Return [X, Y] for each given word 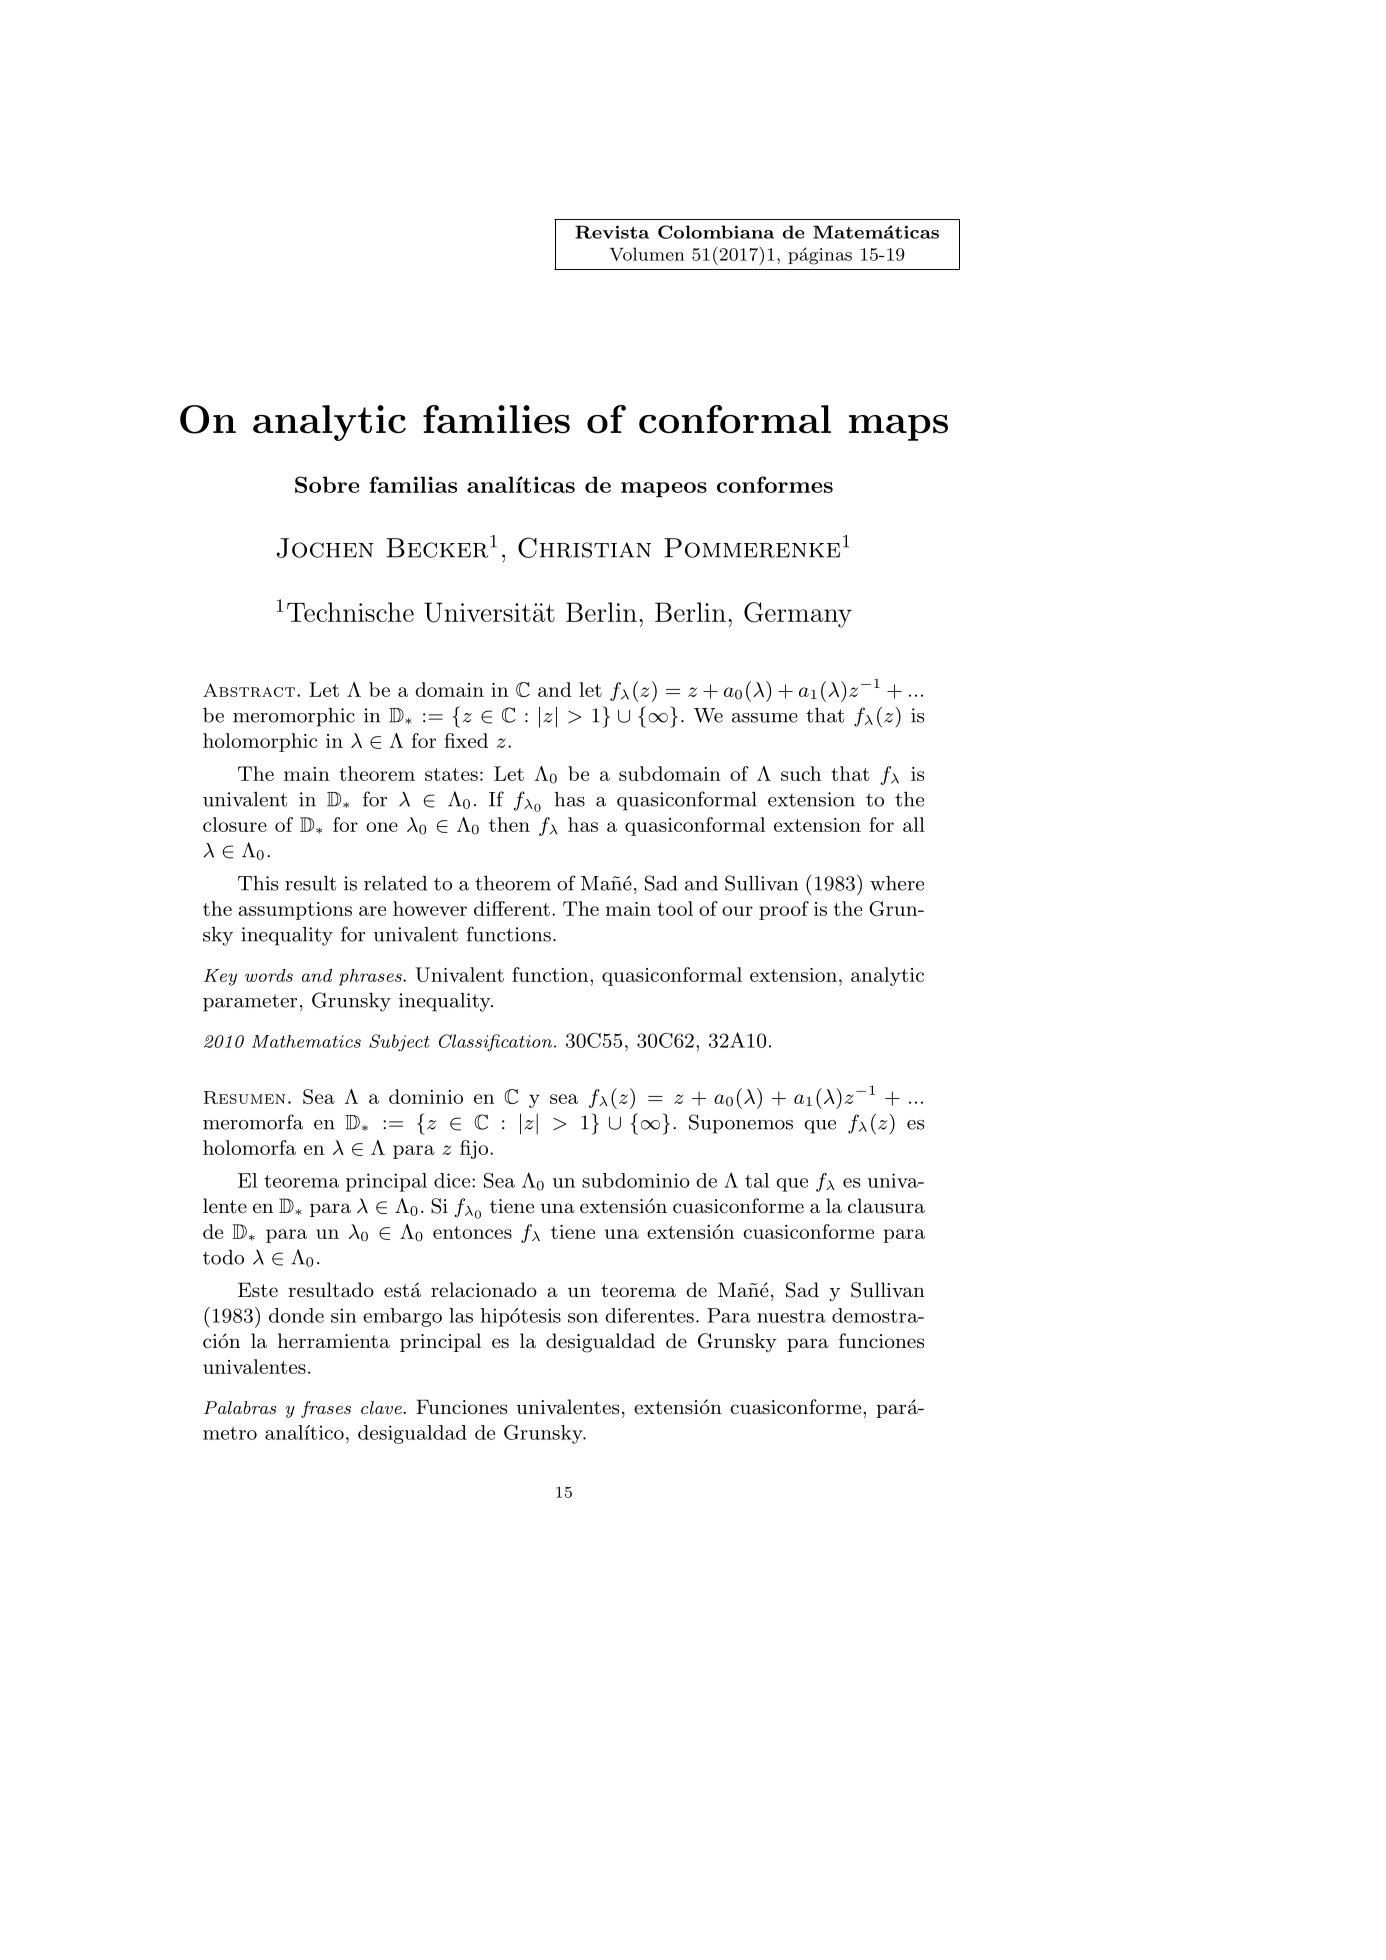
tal [757, 1180]
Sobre [327, 484]
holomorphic [260, 742]
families [496, 419]
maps [898, 428]
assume [765, 718]
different [512, 908]
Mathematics [306, 1041]
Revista [612, 232]
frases [326, 1409]
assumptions [295, 911]
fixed [466, 740]
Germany [798, 615]
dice [452, 1180]
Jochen [325, 548]
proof [784, 910]
